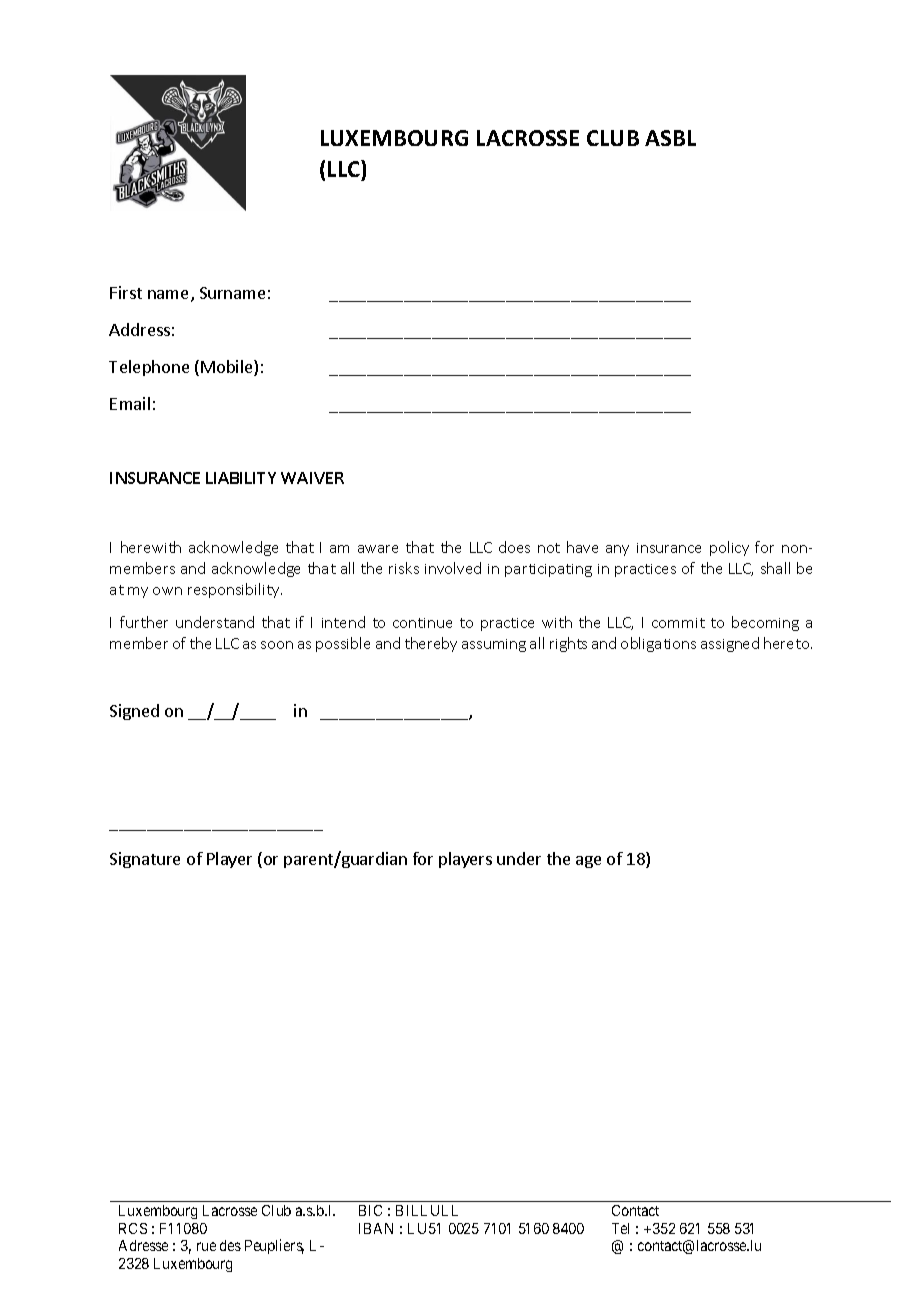 The width and height of the page is (924, 1307). What do you see at coordinates (729, 548) in the page?
I see `policy` at bounding box center [729, 548].
